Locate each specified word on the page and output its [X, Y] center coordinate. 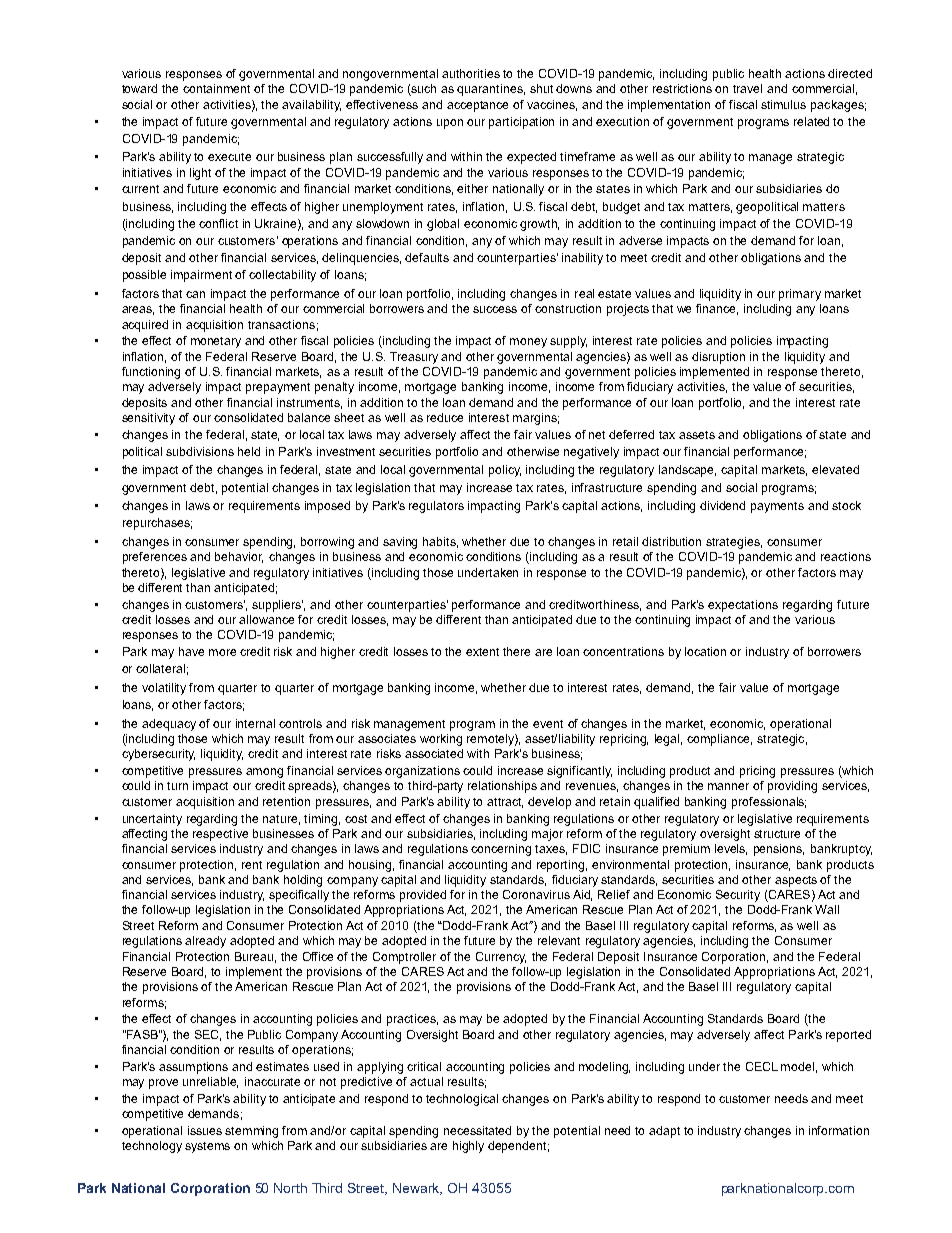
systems [207, 1147]
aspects [796, 881]
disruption [718, 358]
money [528, 343]
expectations [743, 606]
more [222, 652]
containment [216, 88]
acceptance [477, 106]
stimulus [783, 104]
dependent [518, 1147]
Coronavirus [536, 894]
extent [482, 652]
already [205, 942]
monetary [216, 342]
